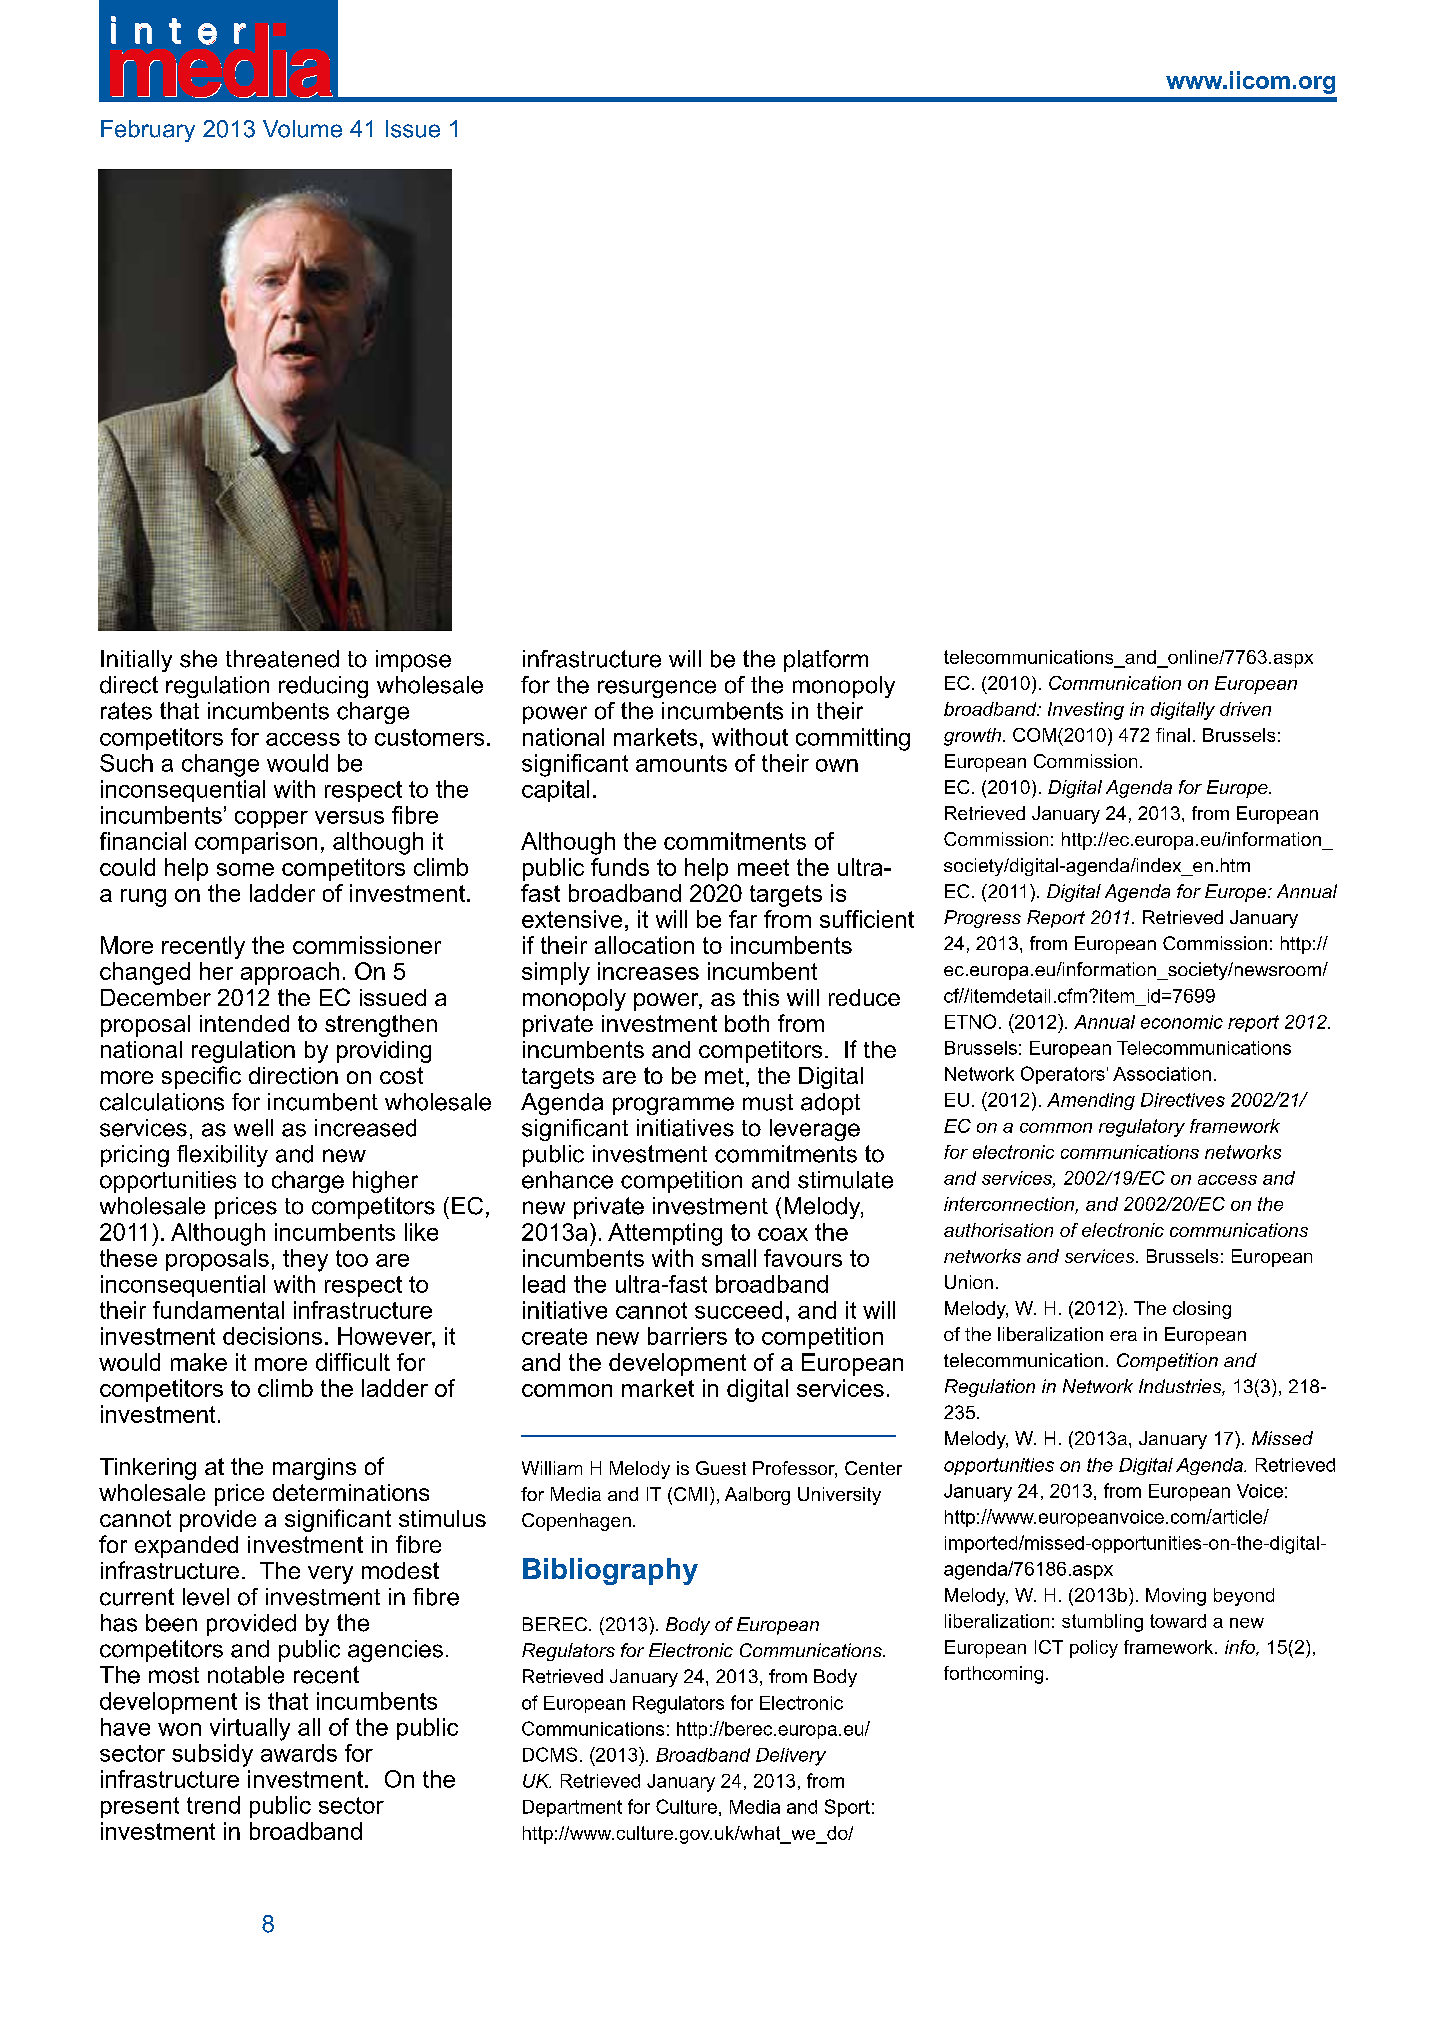 The height and width of the screenshot is (2031, 1436). Describe the element at coordinates (1182, 1022) in the screenshot. I see `economic` at that location.
